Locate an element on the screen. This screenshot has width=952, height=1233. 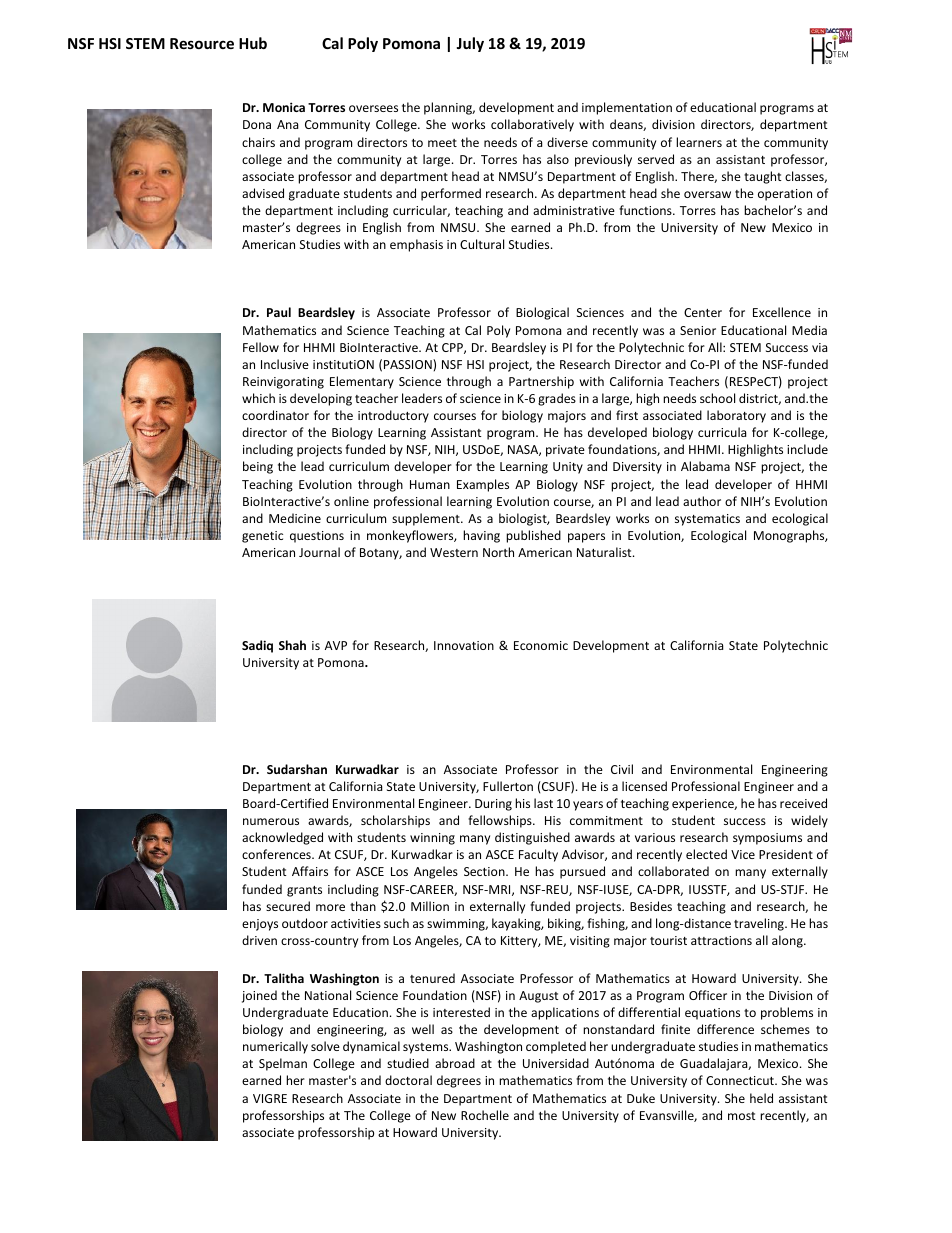
Partnership is located at coordinates (541, 382).
